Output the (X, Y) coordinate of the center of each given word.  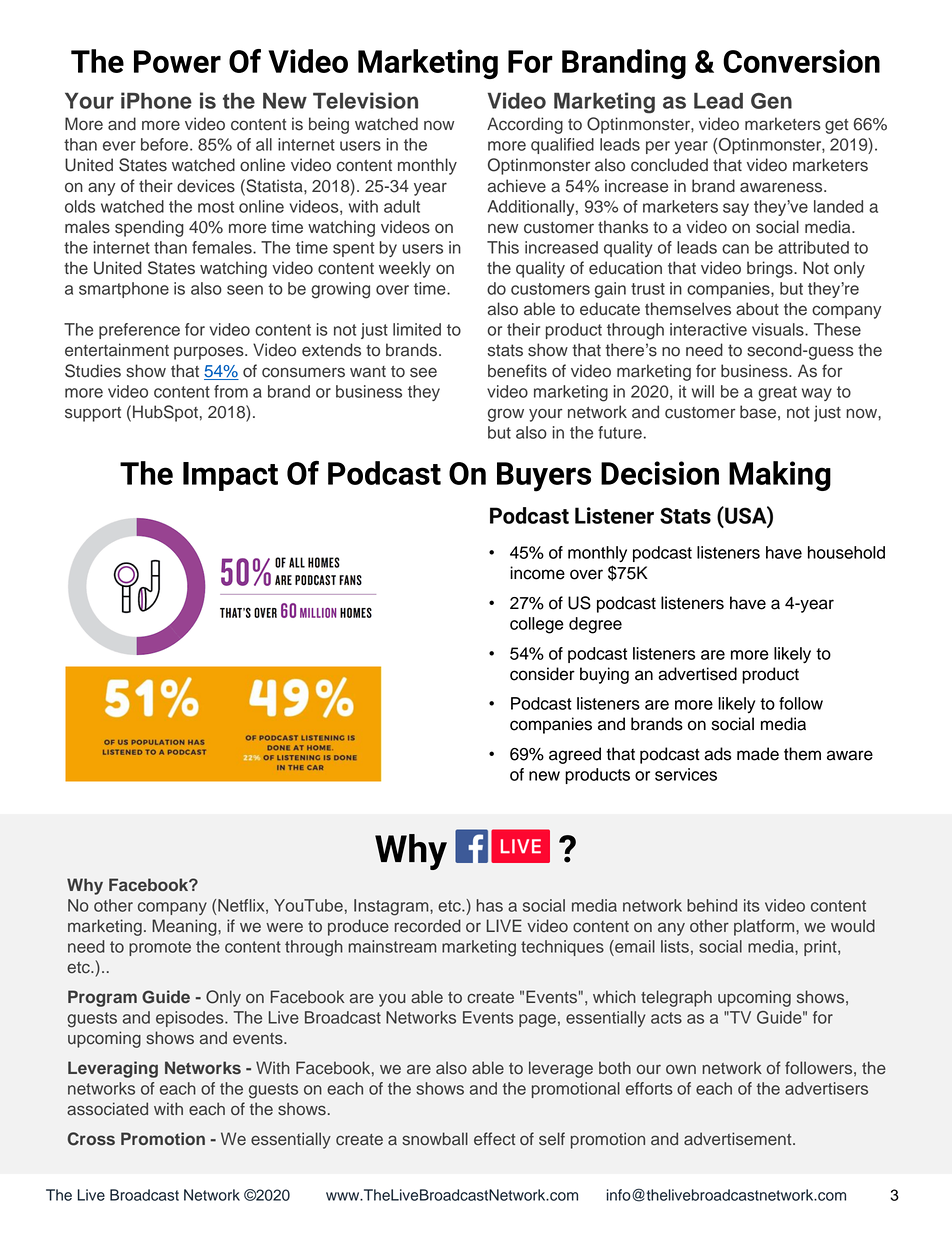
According (525, 125)
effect (494, 1139)
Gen (771, 101)
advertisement (739, 1139)
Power (177, 61)
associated (107, 1109)
